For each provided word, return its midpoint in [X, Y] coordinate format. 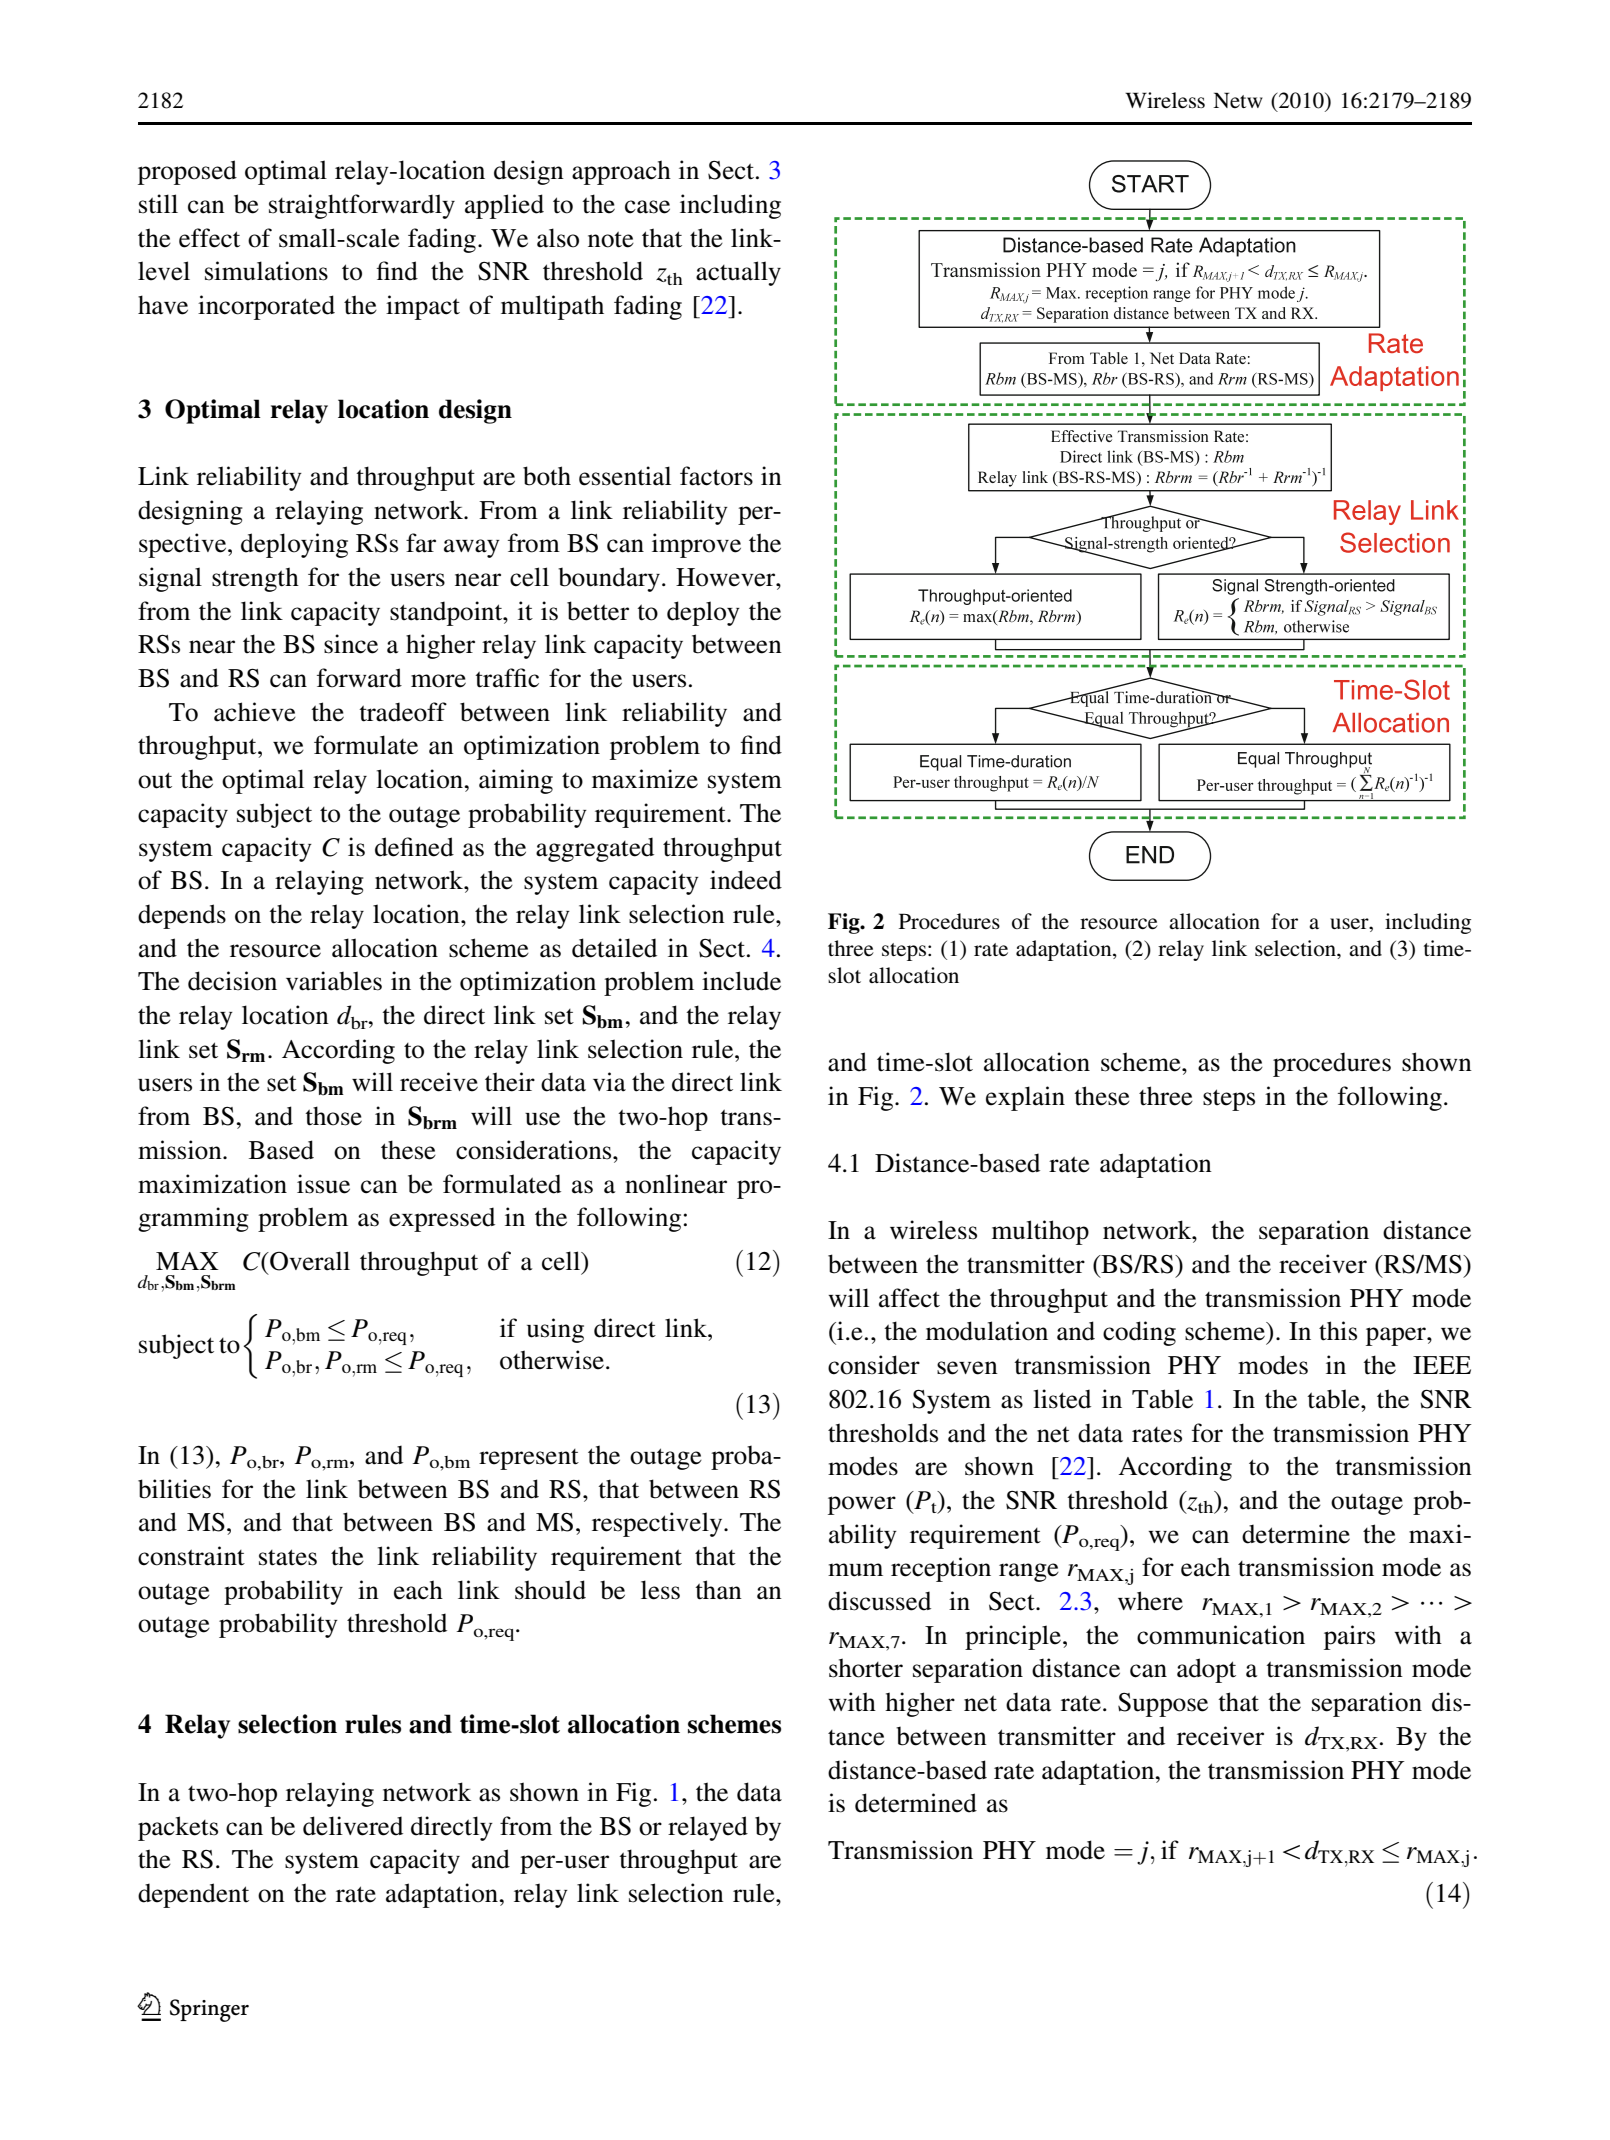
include [741, 981]
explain [1025, 1098]
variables [334, 981]
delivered [353, 1826]
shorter [866, 1668]
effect [209, 238]
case [647, 207]
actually [738, 273]
